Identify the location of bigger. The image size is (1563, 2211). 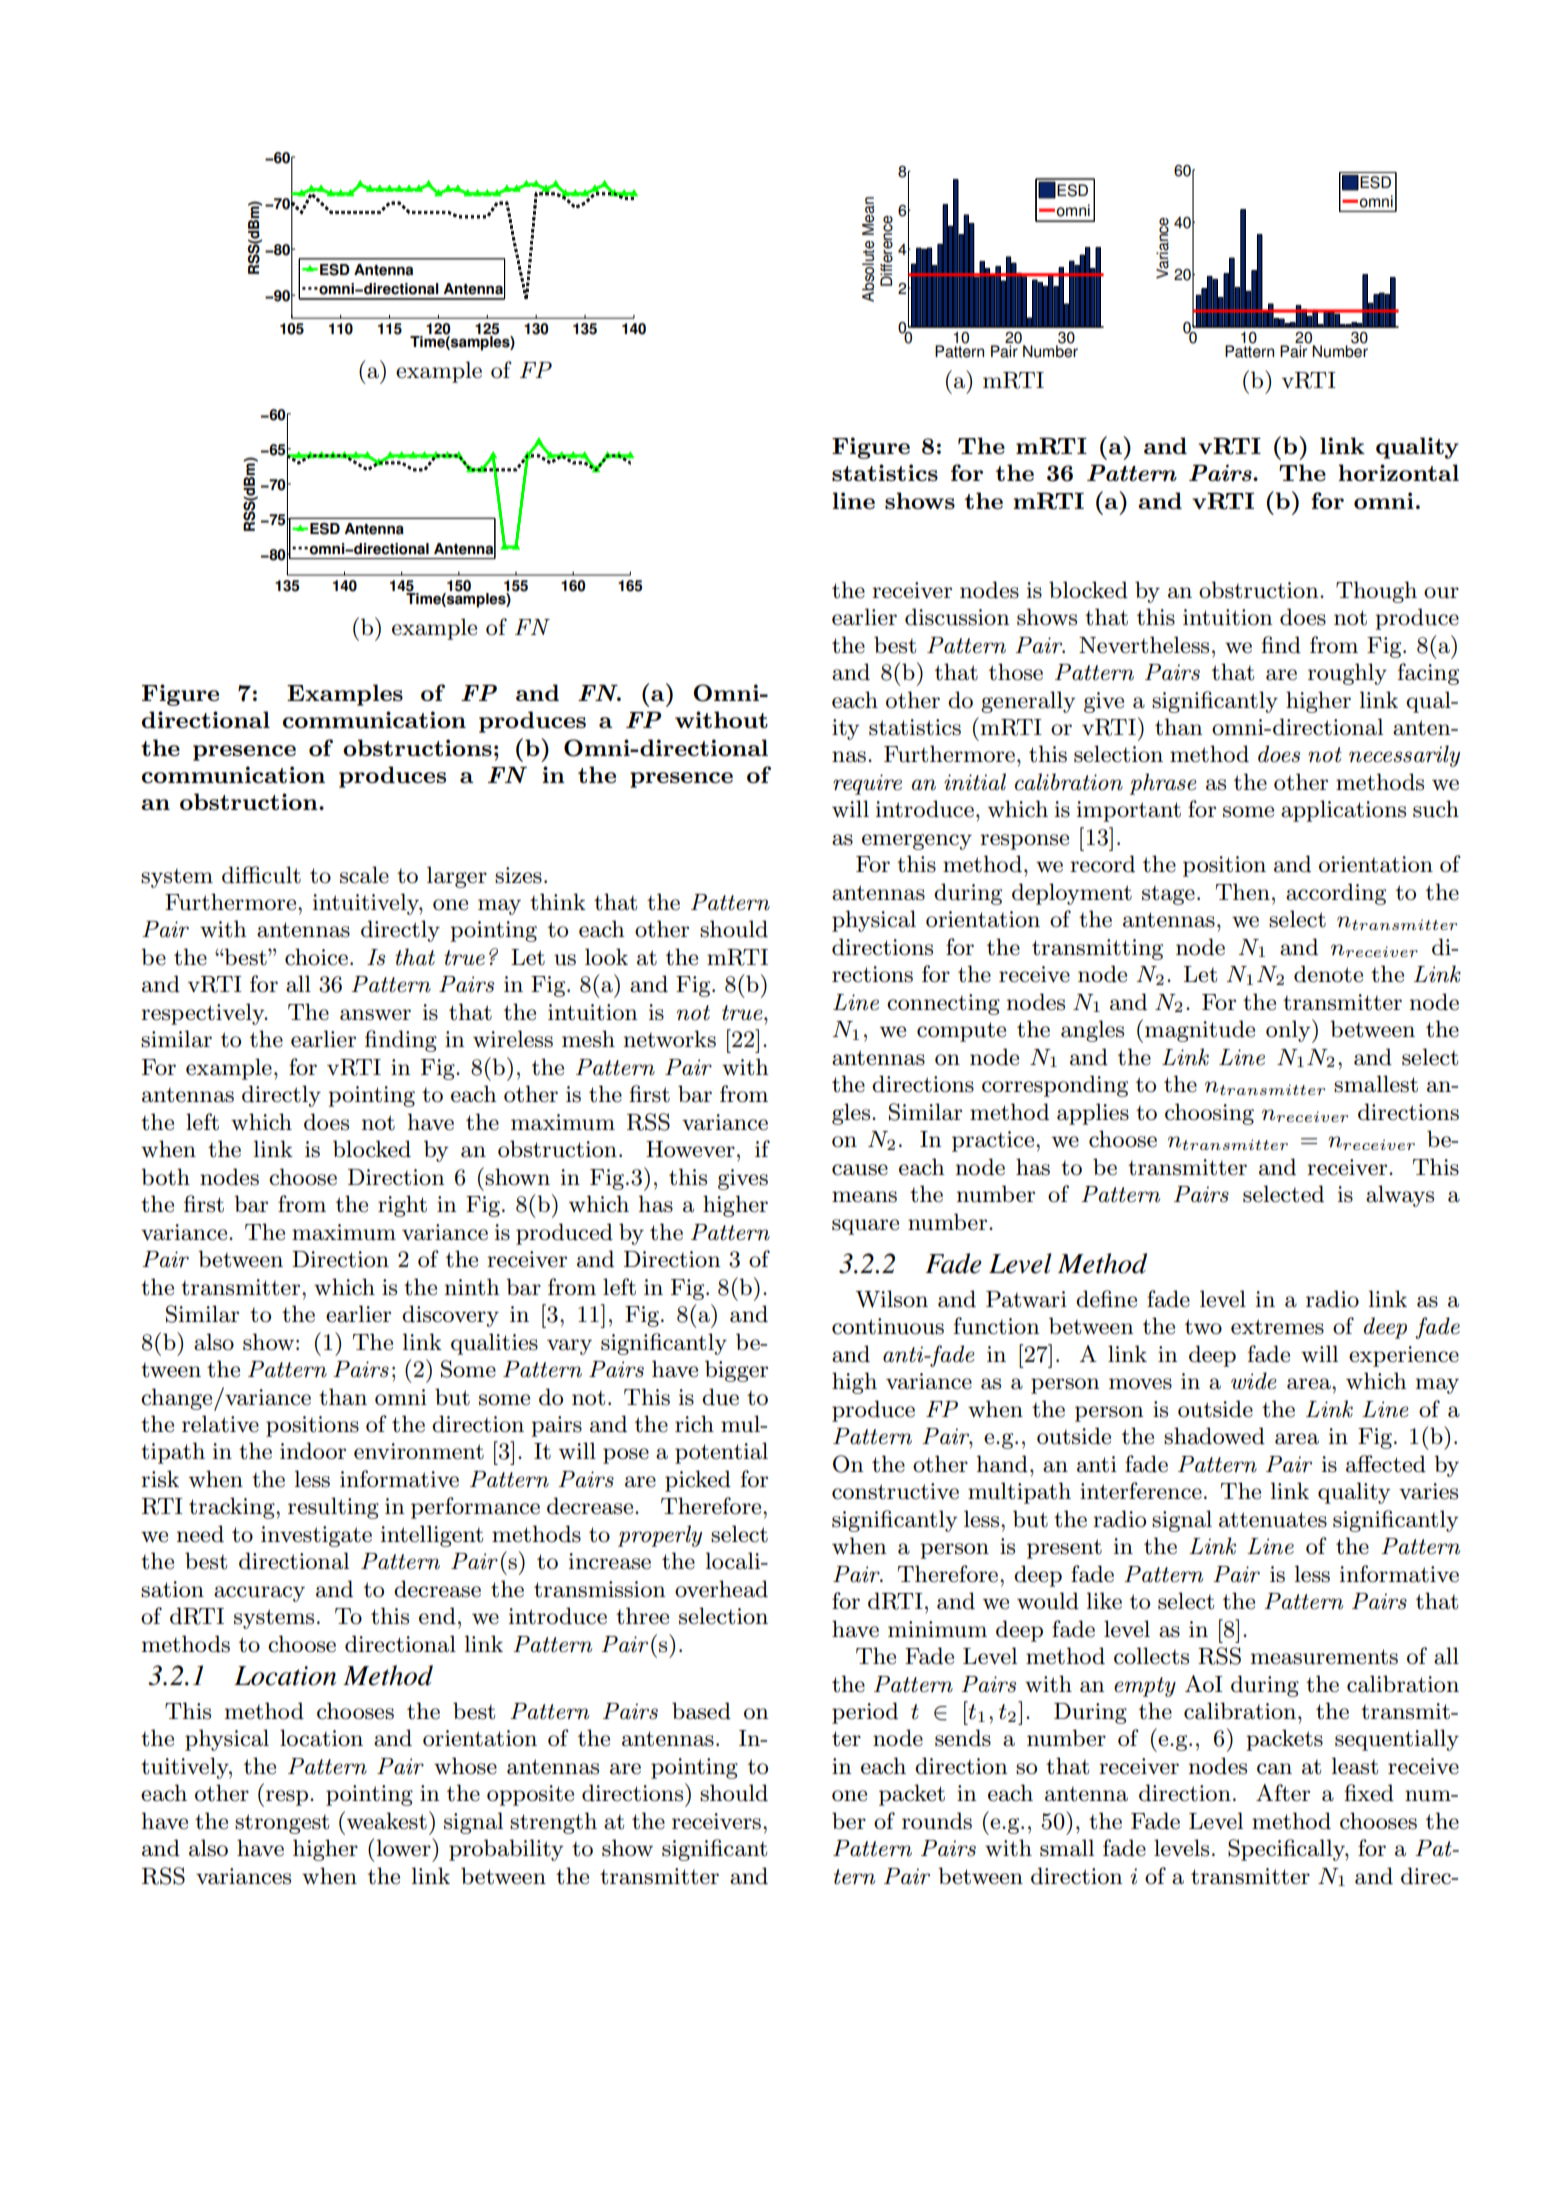
(736, 1371).
